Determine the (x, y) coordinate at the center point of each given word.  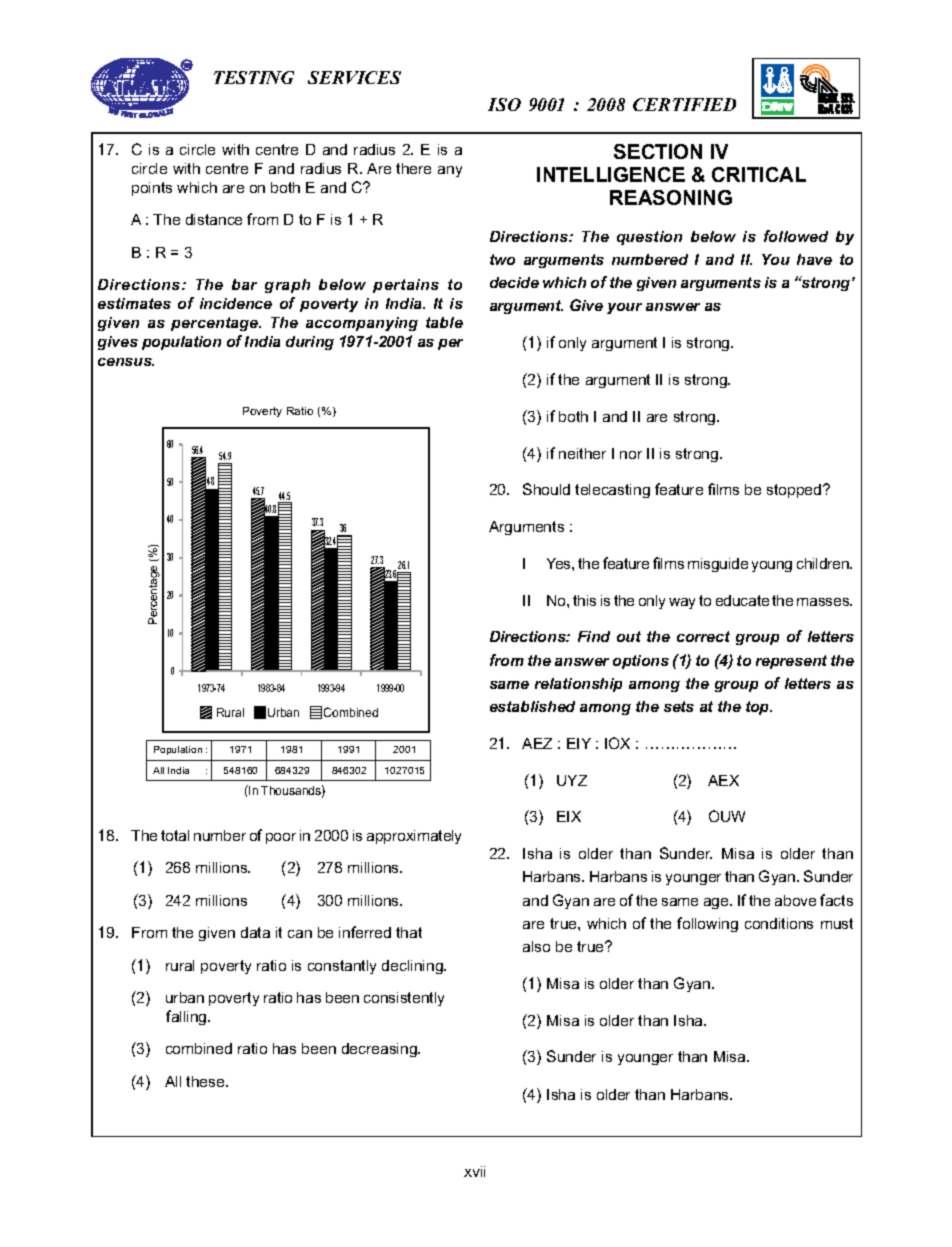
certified (684, 104)
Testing (254, 77)
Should (546, 489)
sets (679, 706)
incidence (236, 303)
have (814, 259)
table (444, 322)
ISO (504, 104)
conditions (779, 923)
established (532, 706)
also (536, 946)
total (175, 835)
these (206, 1081)
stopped (795, 491)
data (255, 932)
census (126, 362)
